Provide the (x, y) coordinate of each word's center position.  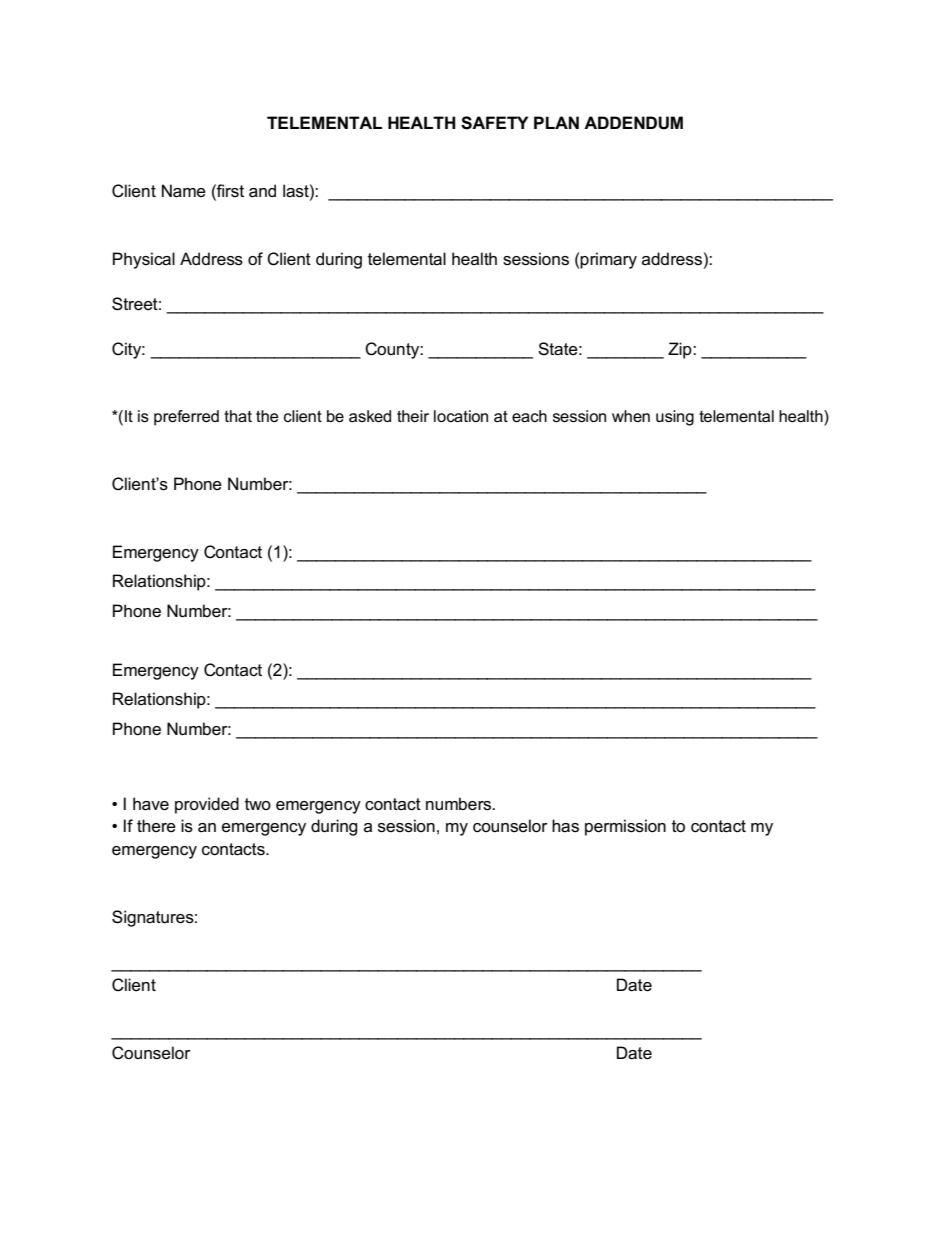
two (258, 804)
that (238, 416)
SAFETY (494, 123)
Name (184, 191)
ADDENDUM (633, 123)
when (631, 416)
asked (370, 416)
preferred (186, 418)
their (413, 416)
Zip (681, 350)
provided (207, 805)
